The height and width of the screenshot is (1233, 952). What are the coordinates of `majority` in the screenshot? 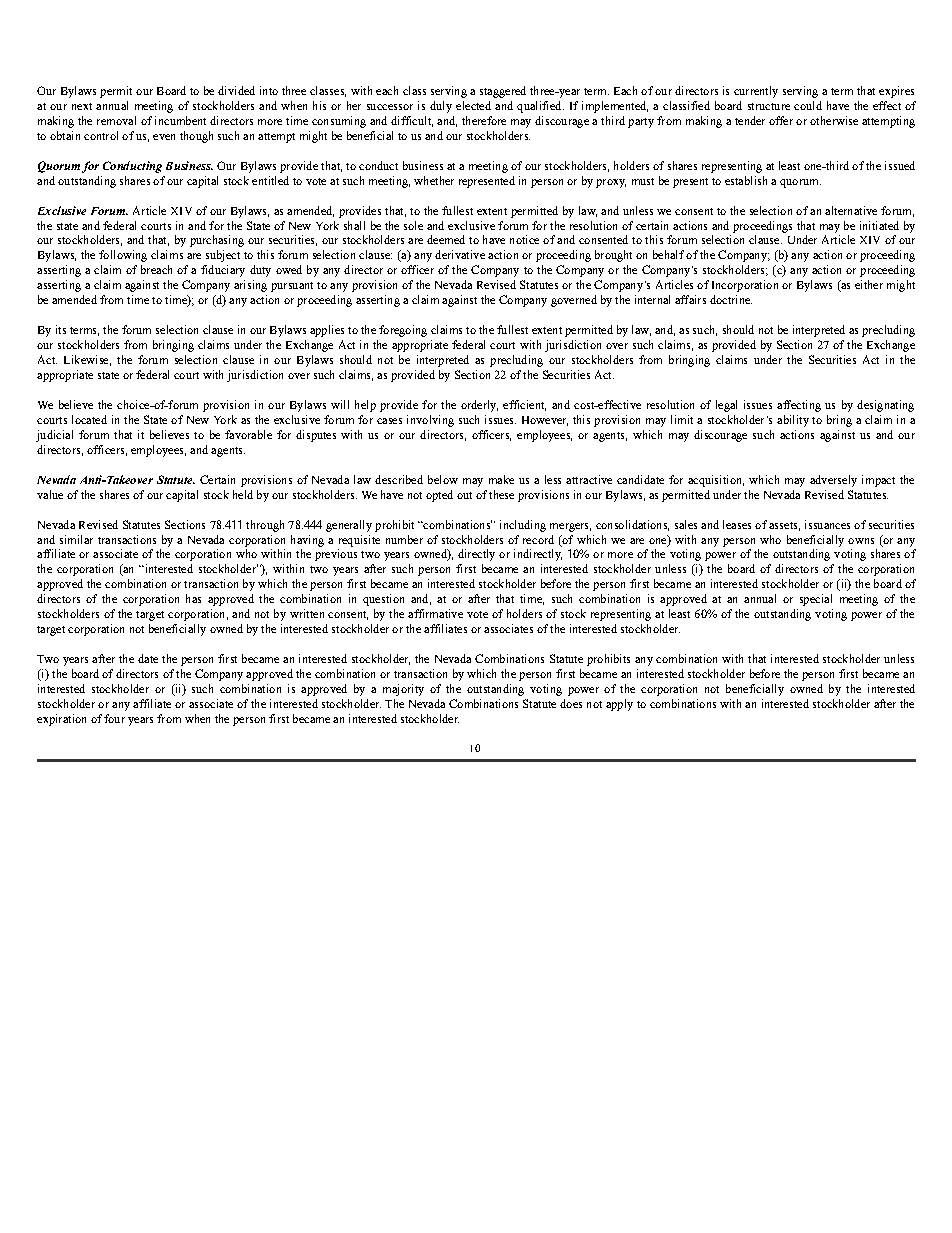 It's located at (403, 690).
